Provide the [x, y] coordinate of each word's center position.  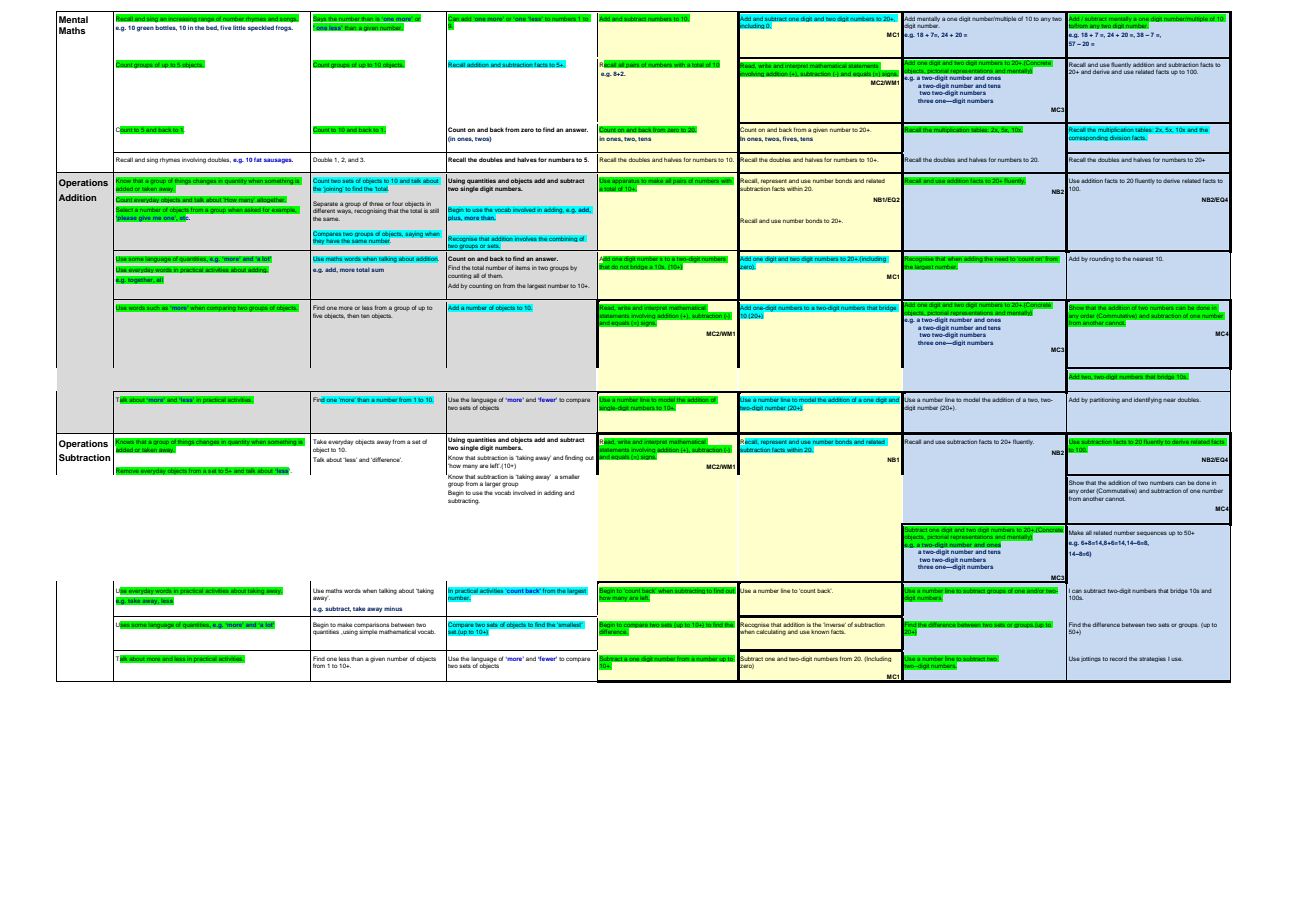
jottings [1091, 659]
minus [393, 608]
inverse [834, 624]
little [239, 27]
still [434, 211]
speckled [261, 28]
